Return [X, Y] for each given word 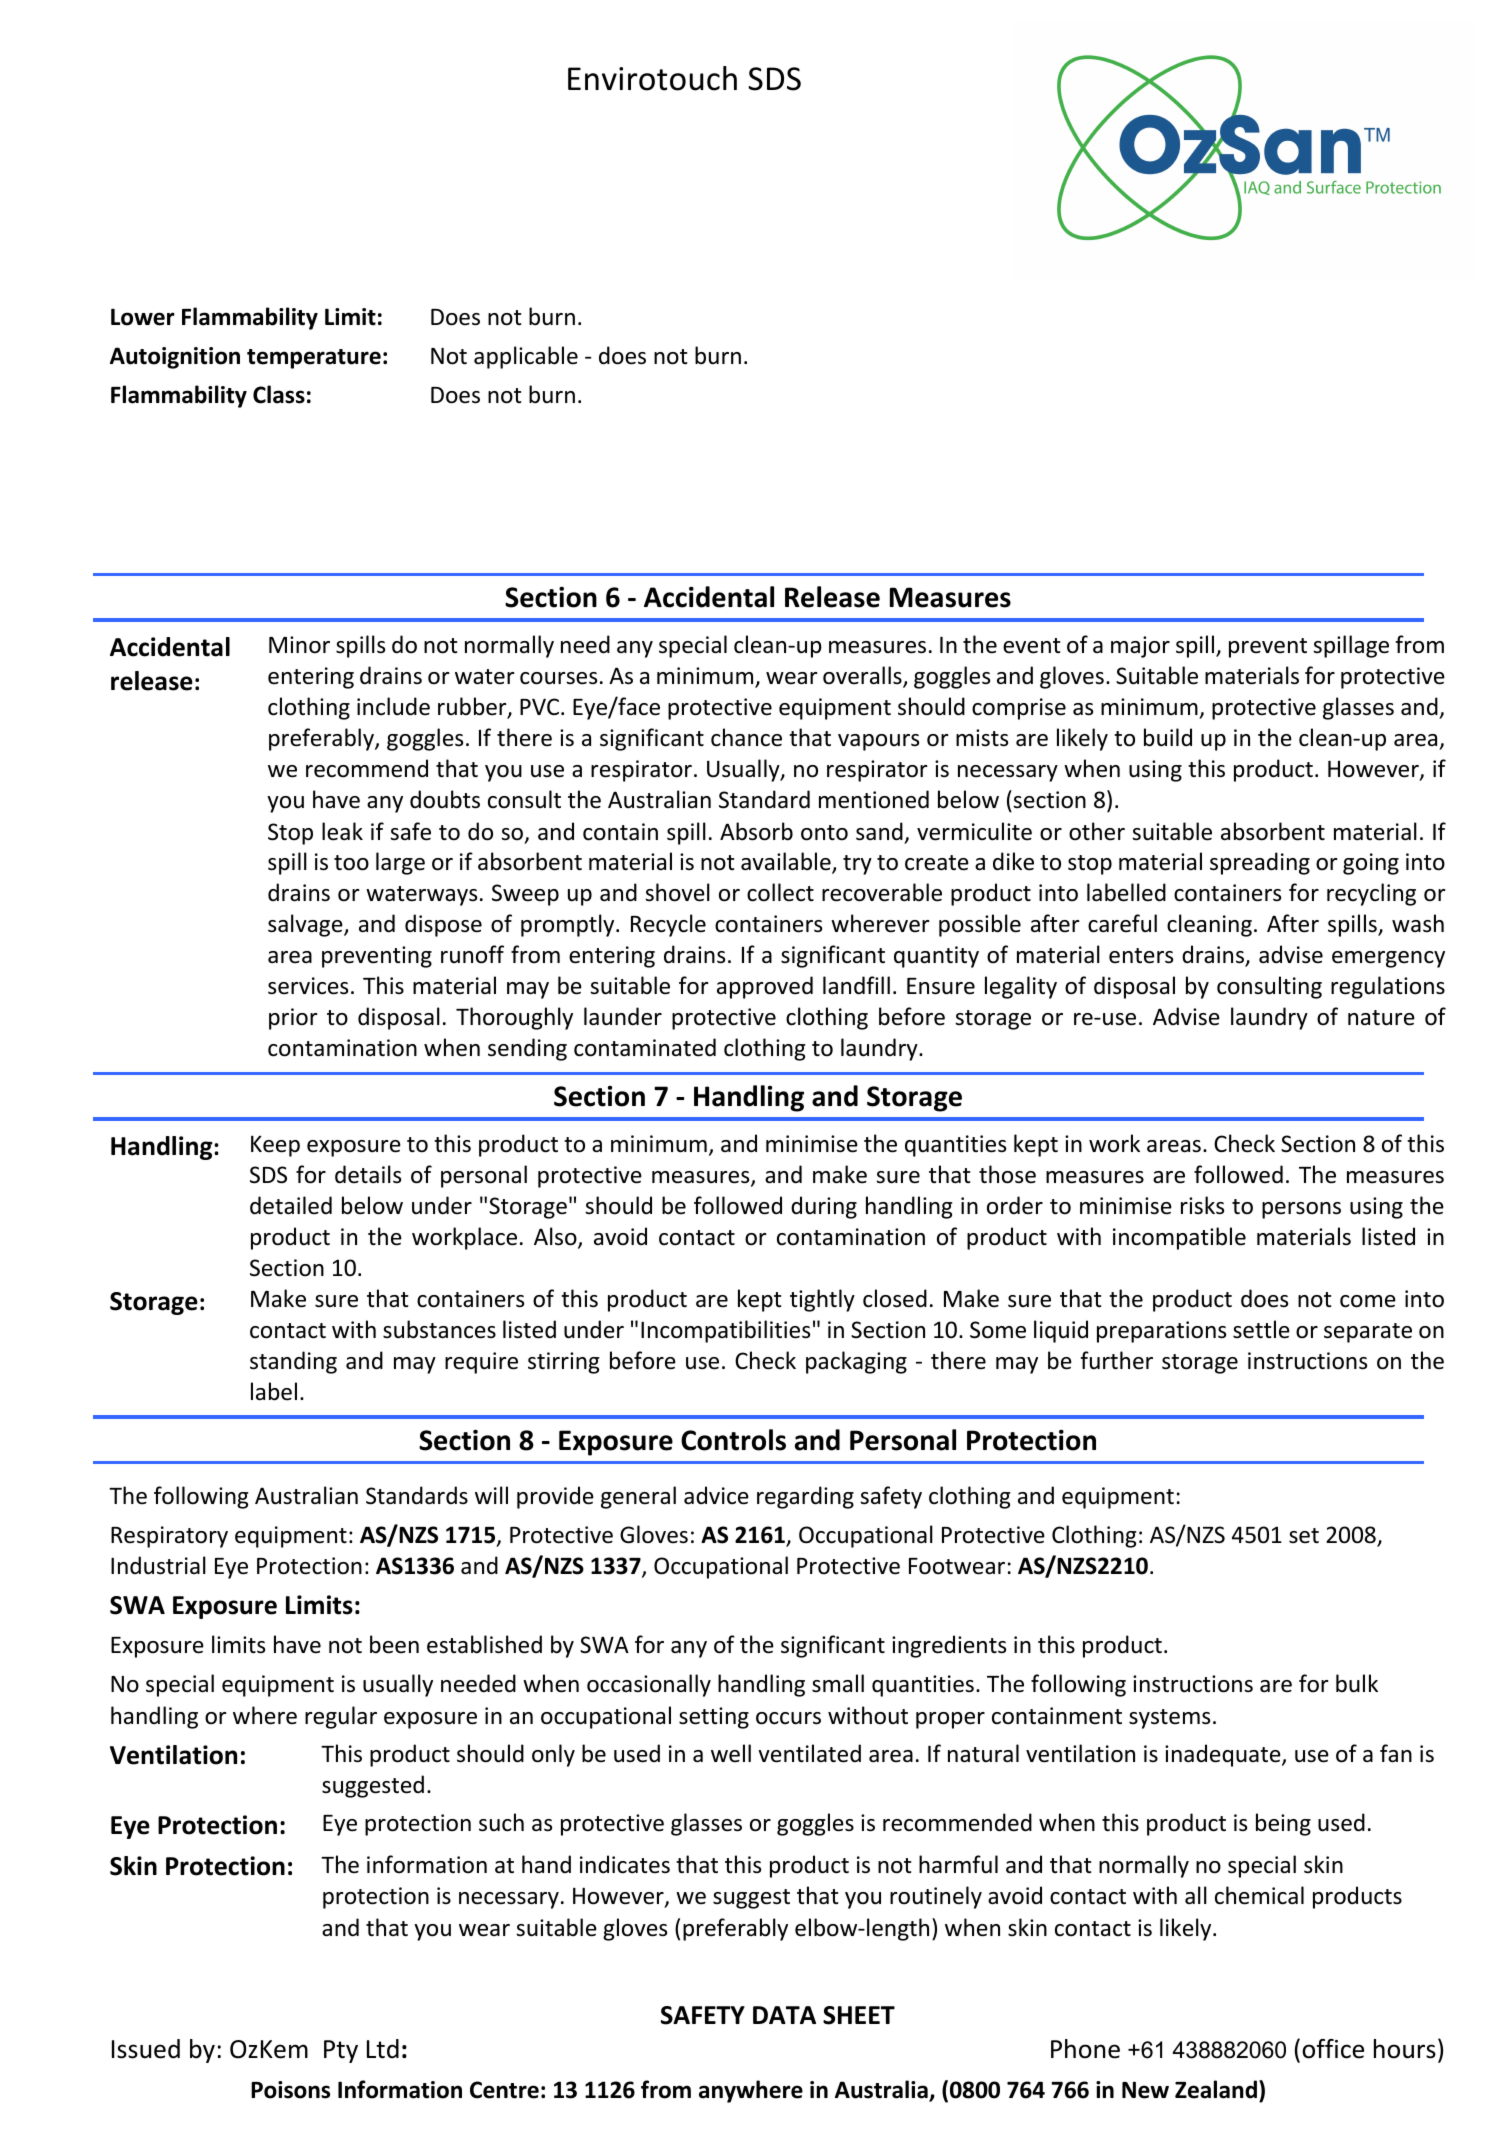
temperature [314, 359]
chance [746, 737]
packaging [856, 1362]
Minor [299, 645]
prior [293, 1019]
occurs [788, 1718]
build [1168, 737]
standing [293, 1362]
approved [765, 987]
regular [341, 1717]
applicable [526, 357]
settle [1261, 1329]
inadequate [1224, 1755]
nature [1381, 1018]
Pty [341, 2051]
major [1140, 647]
